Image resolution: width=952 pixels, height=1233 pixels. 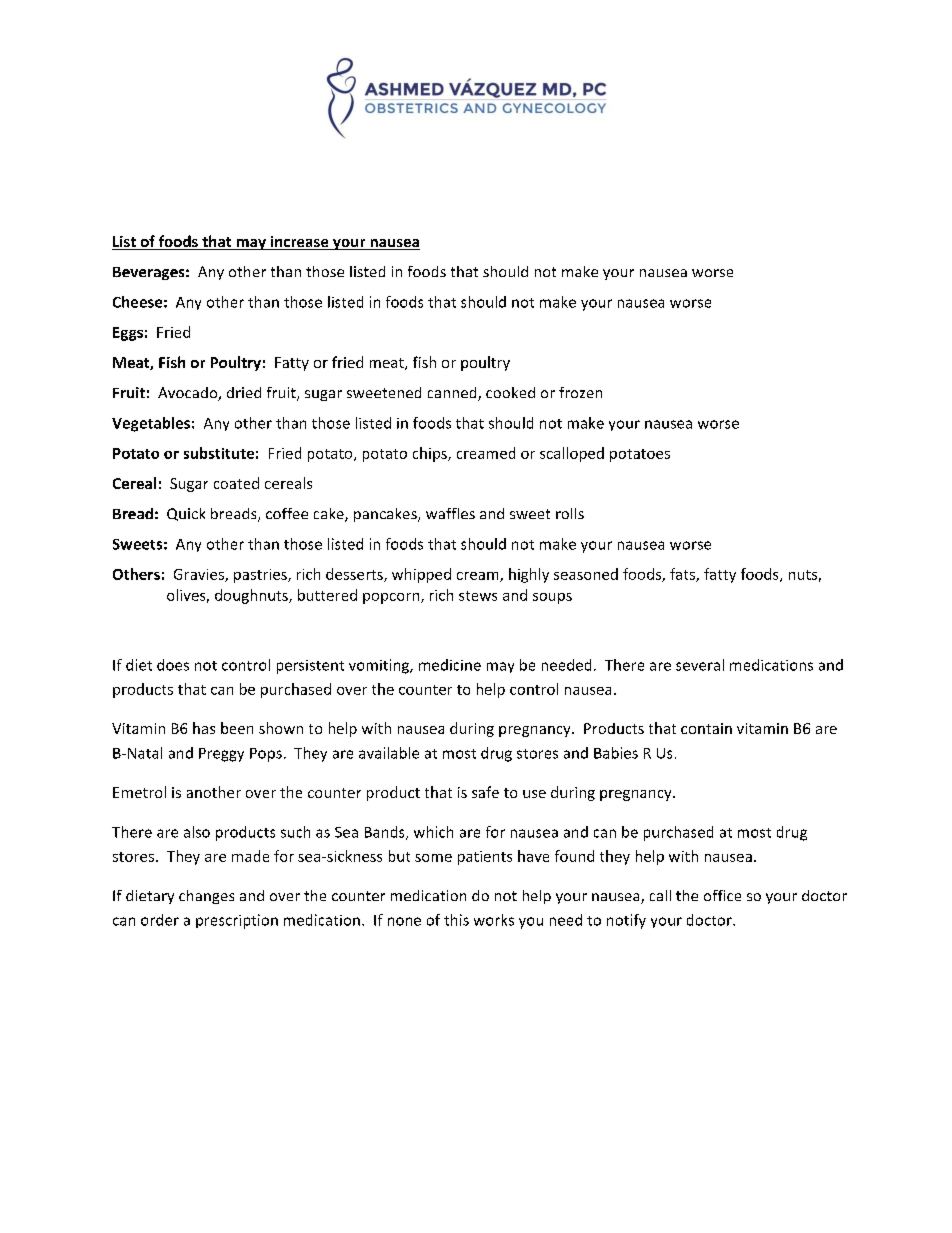 What do you see at coordinates (570, 513) in the screenshot?
I see `rolls` at bounding box center [570, 513].
